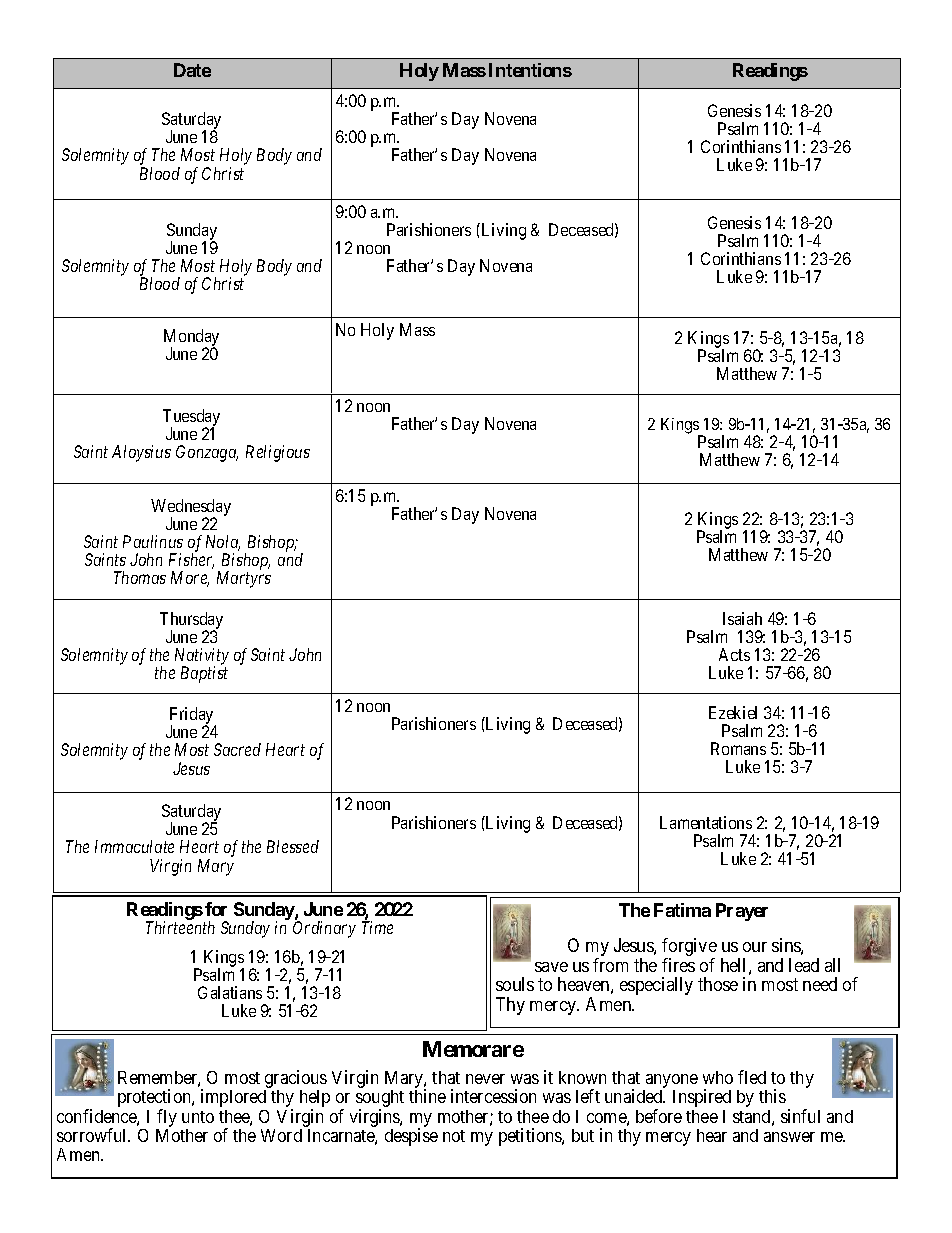  Describe the element at coordinates (742, 618) in the document. I see `Isaiah` at that location.
